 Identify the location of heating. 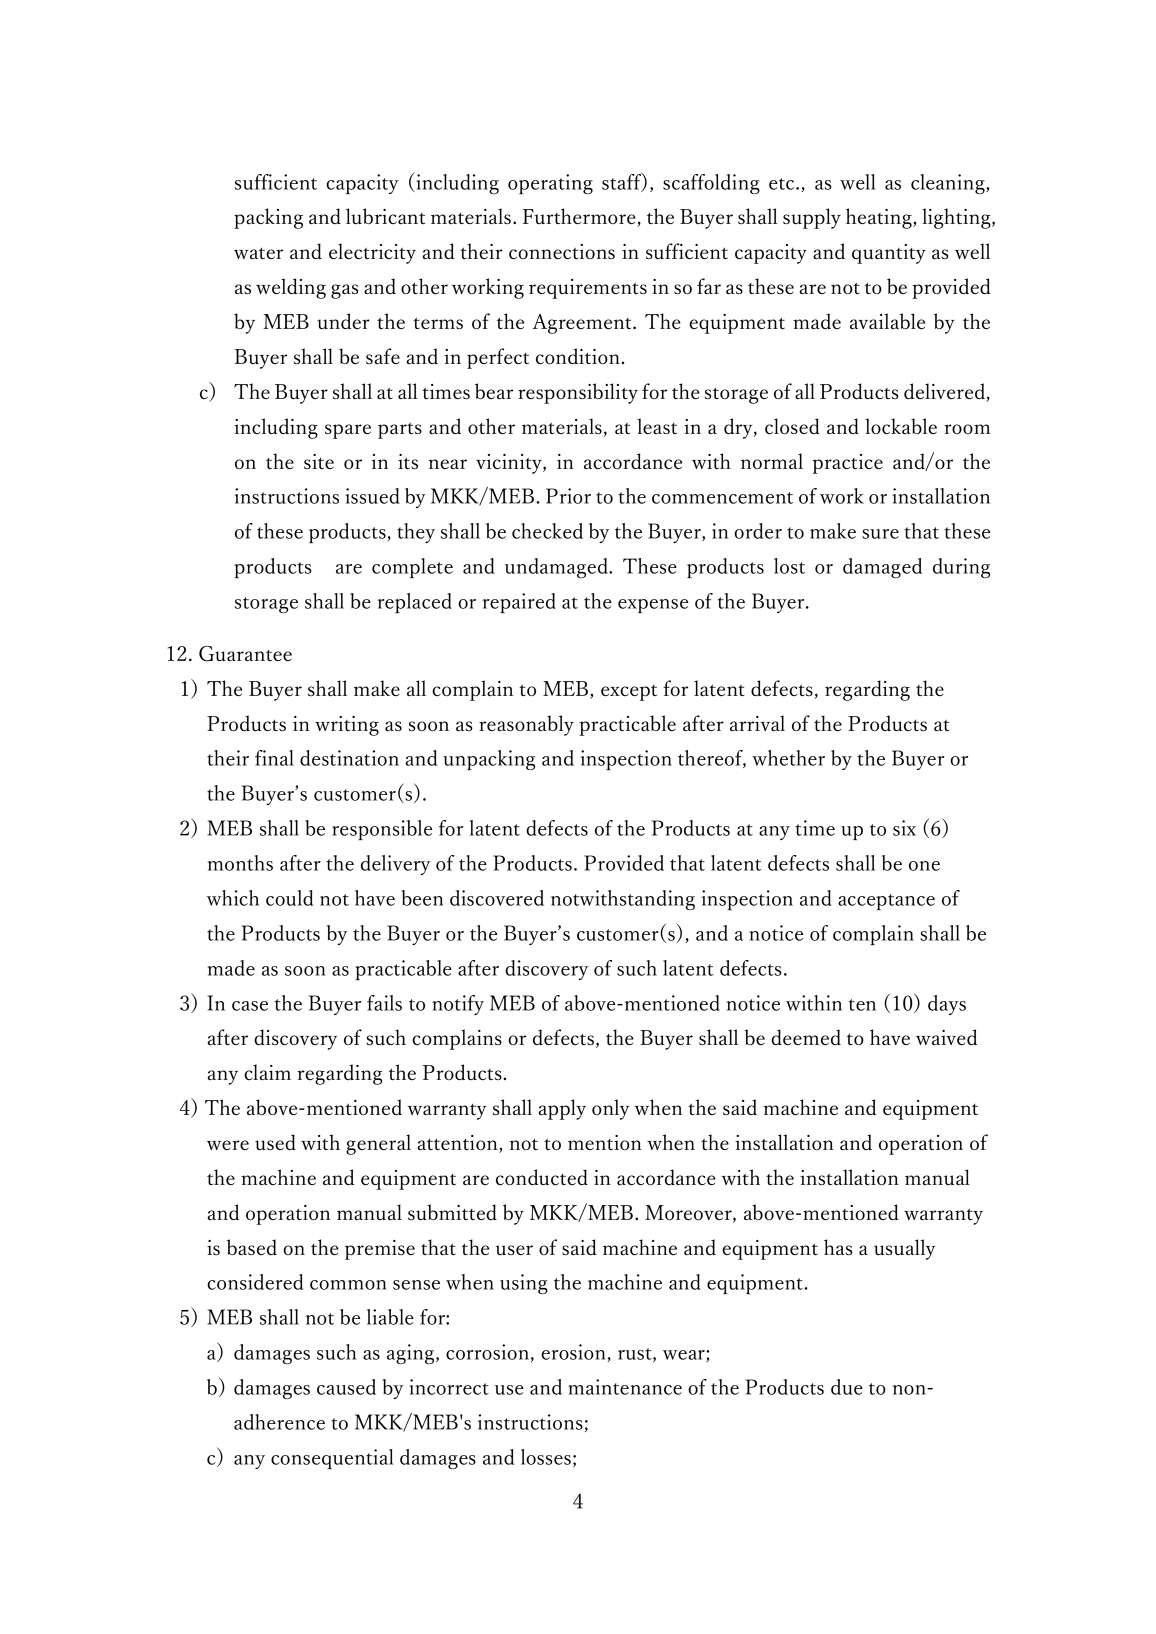
(880, 218).
